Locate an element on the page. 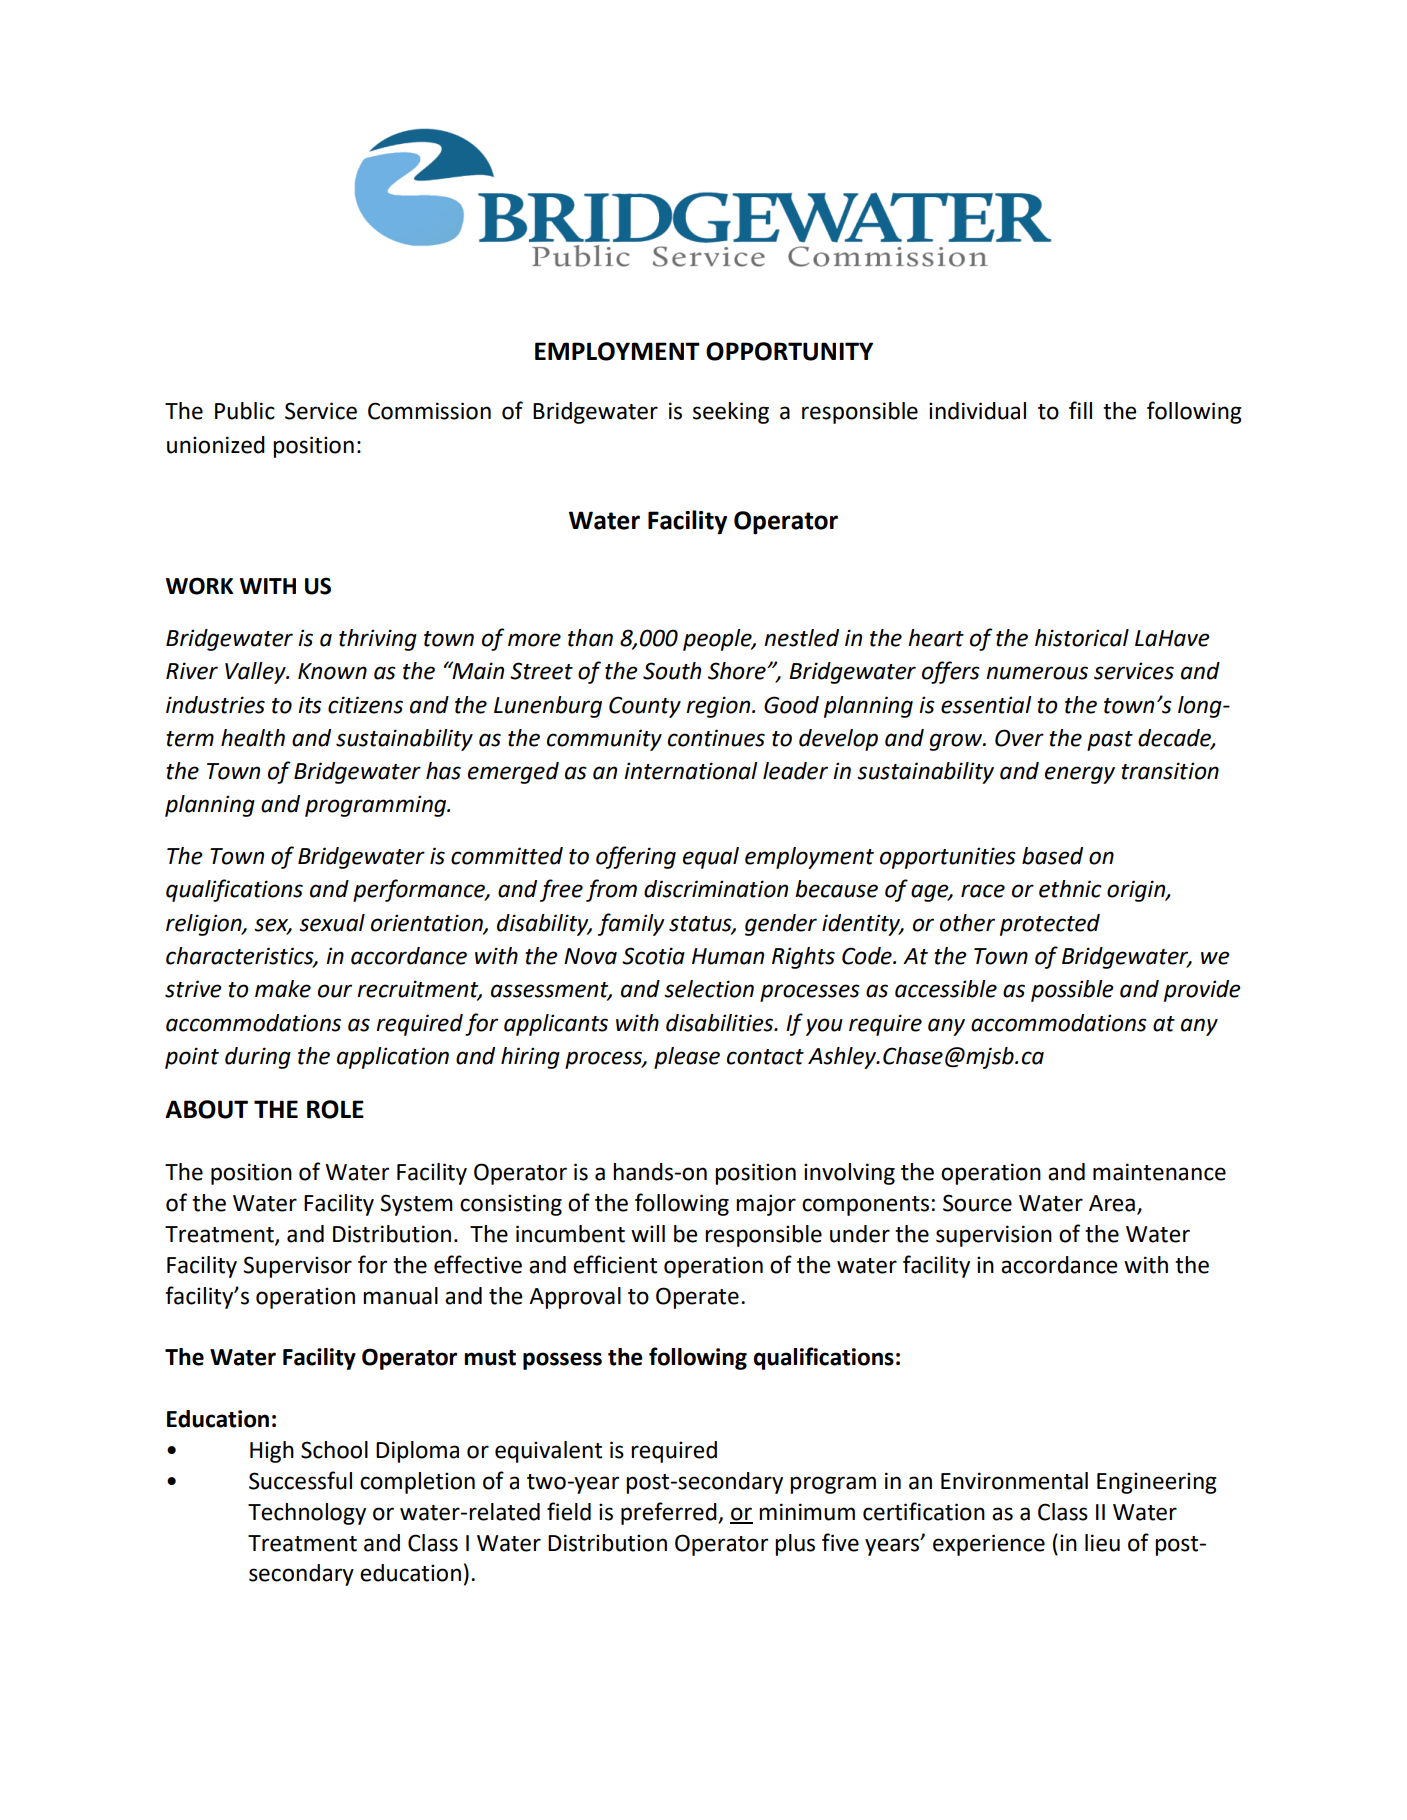  Known is located at coordinates (332, 671).
